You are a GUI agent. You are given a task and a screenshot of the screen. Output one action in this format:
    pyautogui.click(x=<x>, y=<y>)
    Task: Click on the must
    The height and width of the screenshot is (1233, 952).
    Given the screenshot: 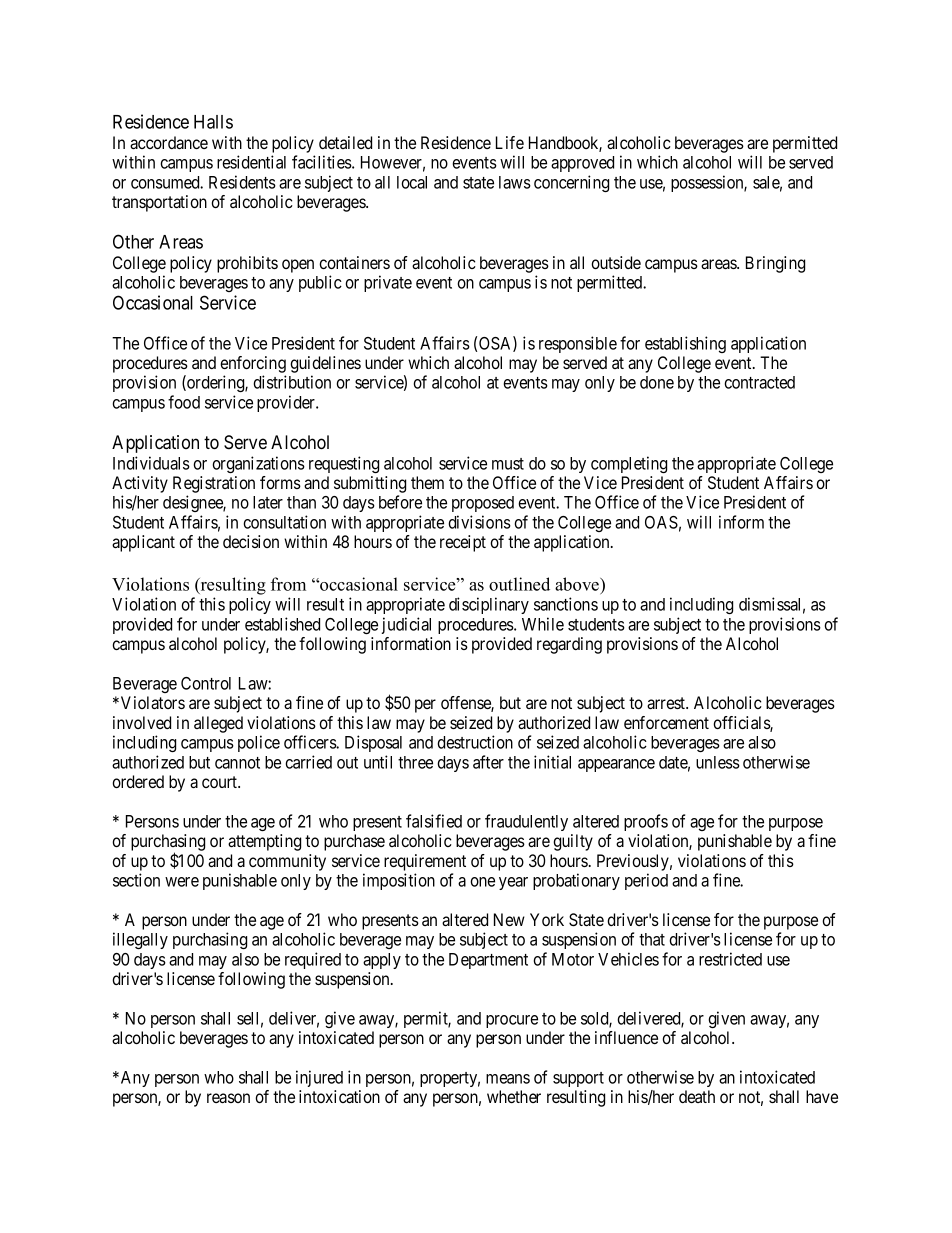 What is the action you would take?
    pyautogui.click(x=508, y=464)
